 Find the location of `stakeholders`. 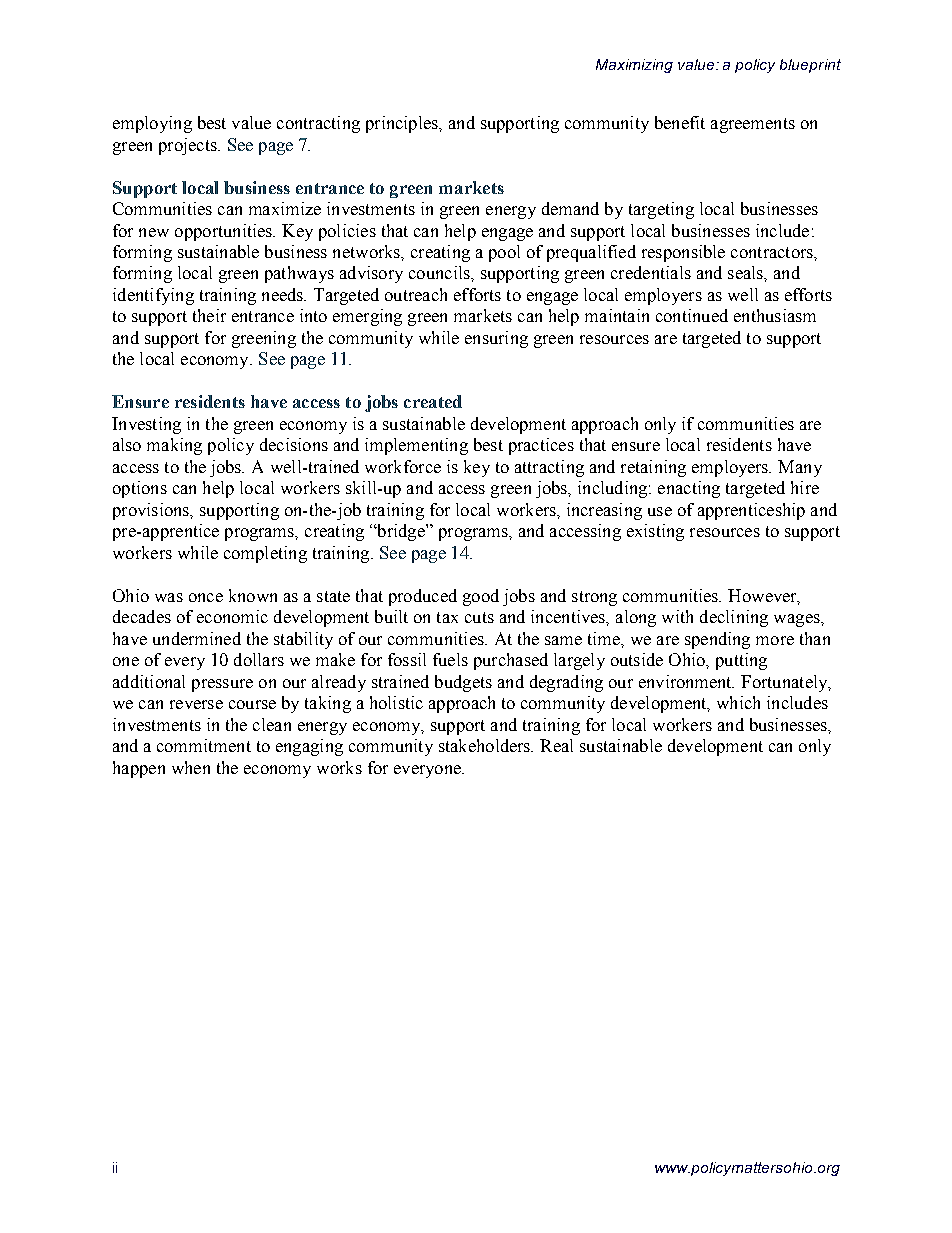

stakeholders is located at coordinates (486, 745).
